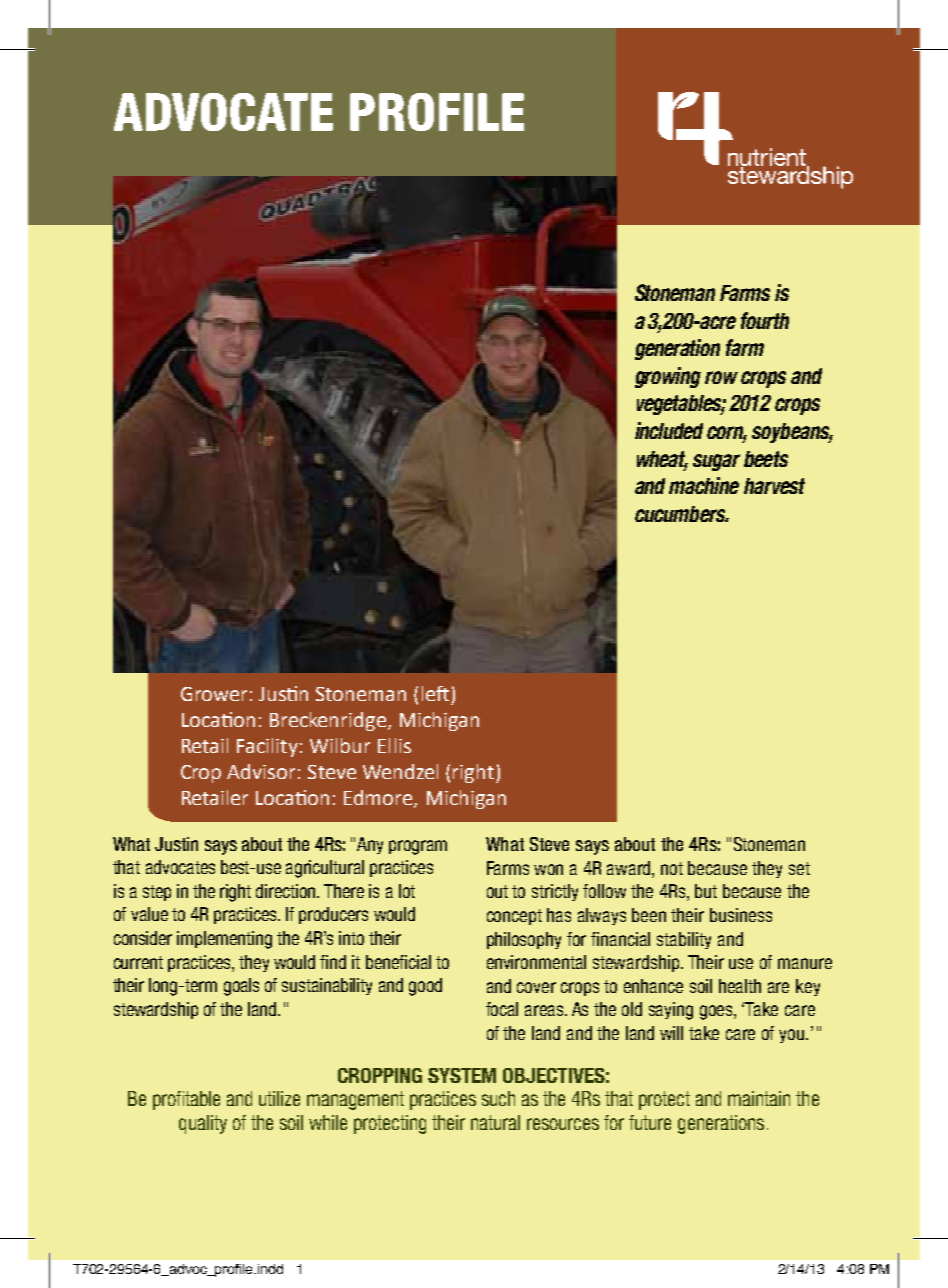  Describe the element at coordinates (514, 917) in the document. I see `concept` at that location.
